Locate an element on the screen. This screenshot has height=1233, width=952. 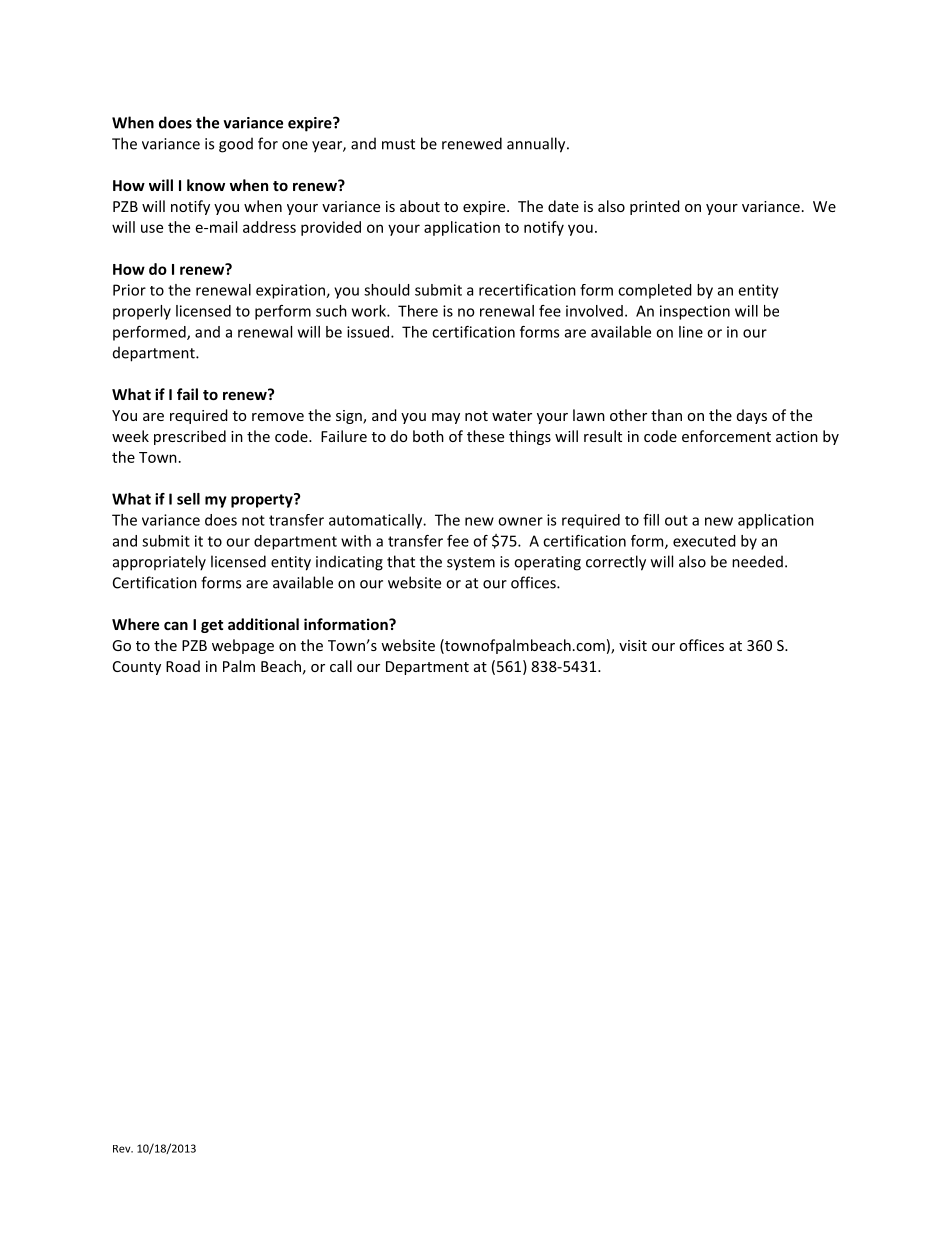
needed is located at coordinates (757, 561).
